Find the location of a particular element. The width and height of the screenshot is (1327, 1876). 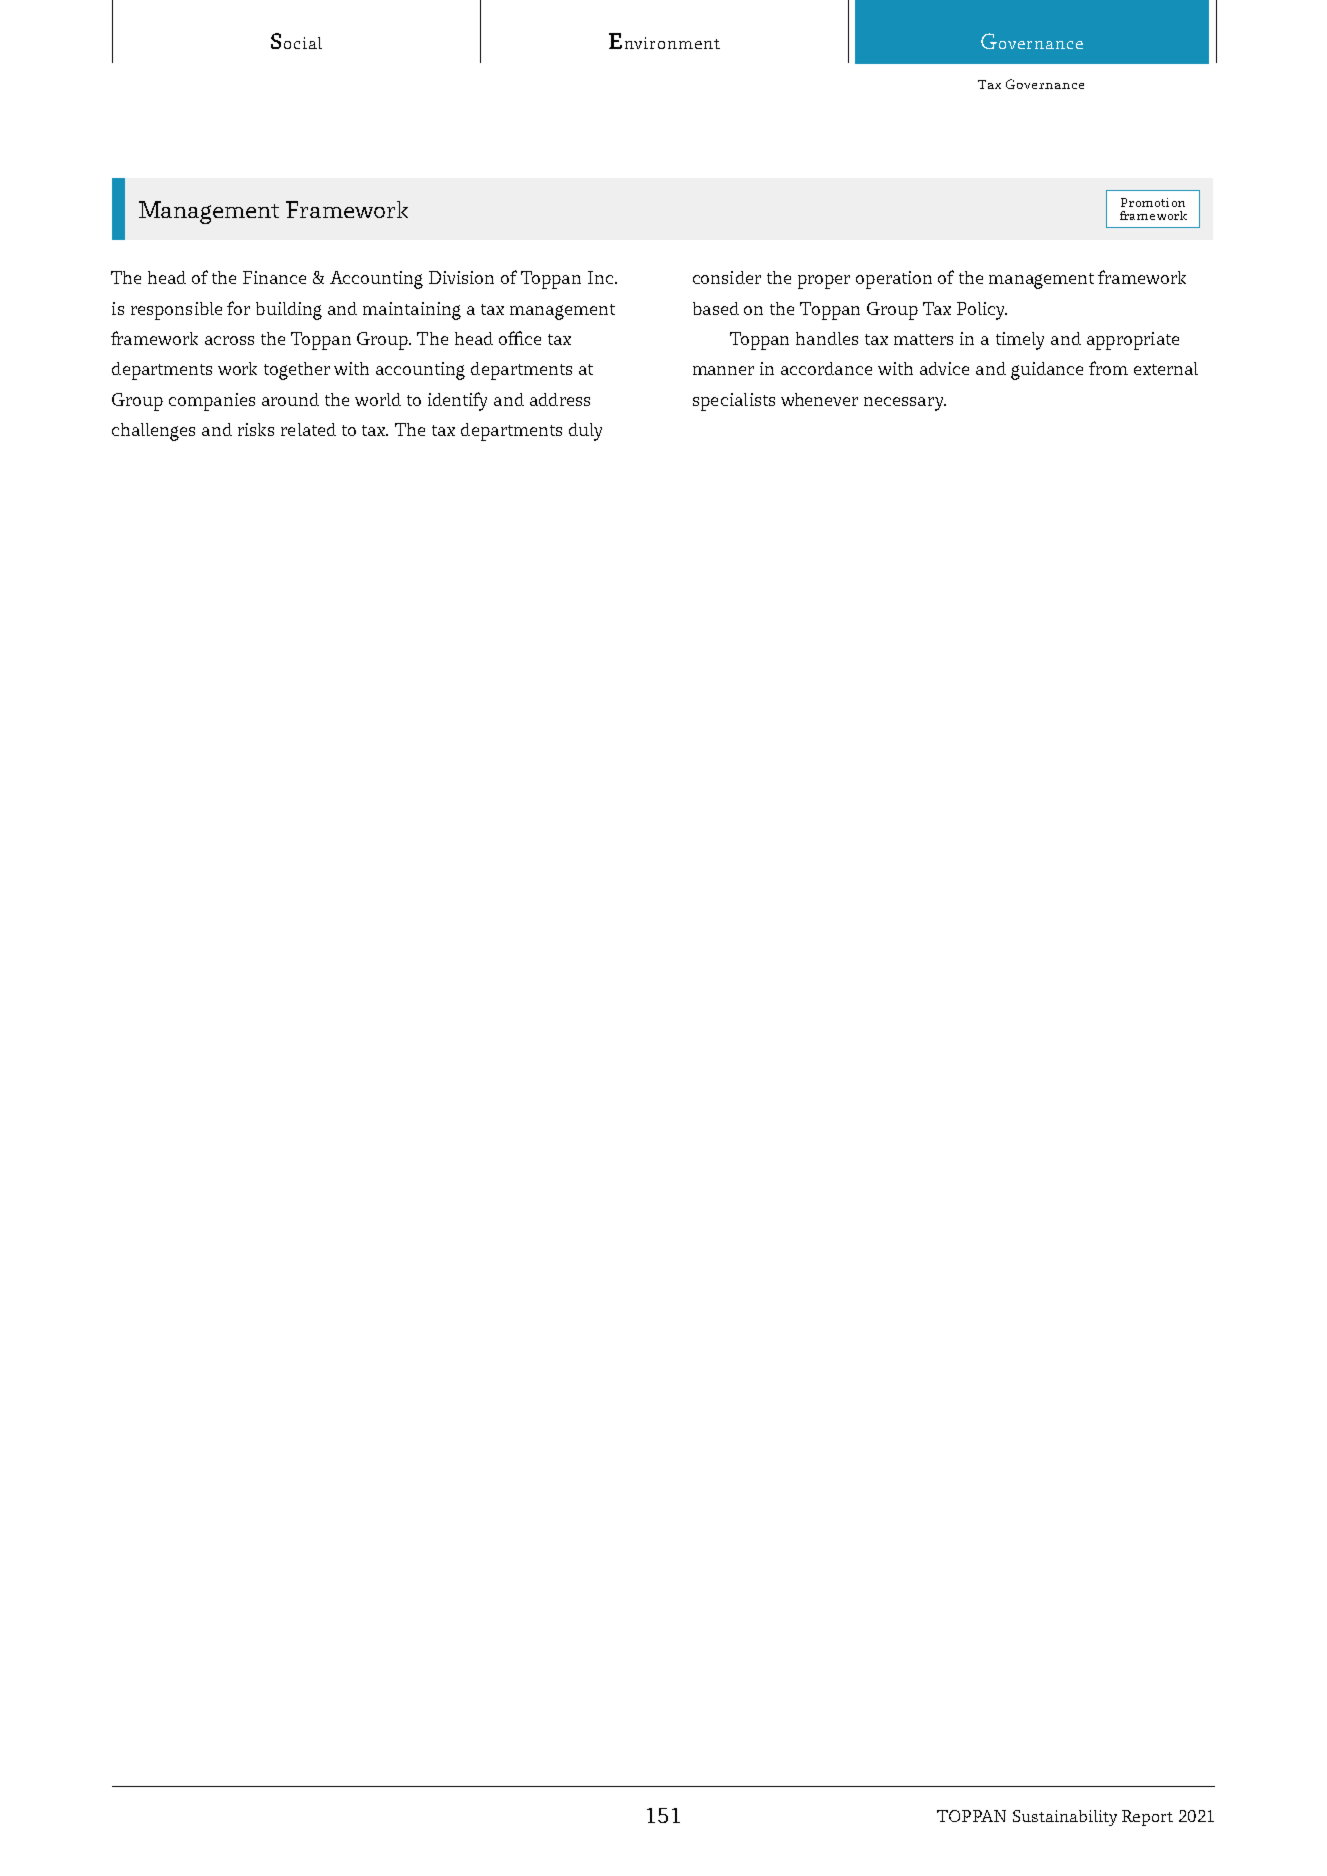

from is located at coordinates (1108, 368).
